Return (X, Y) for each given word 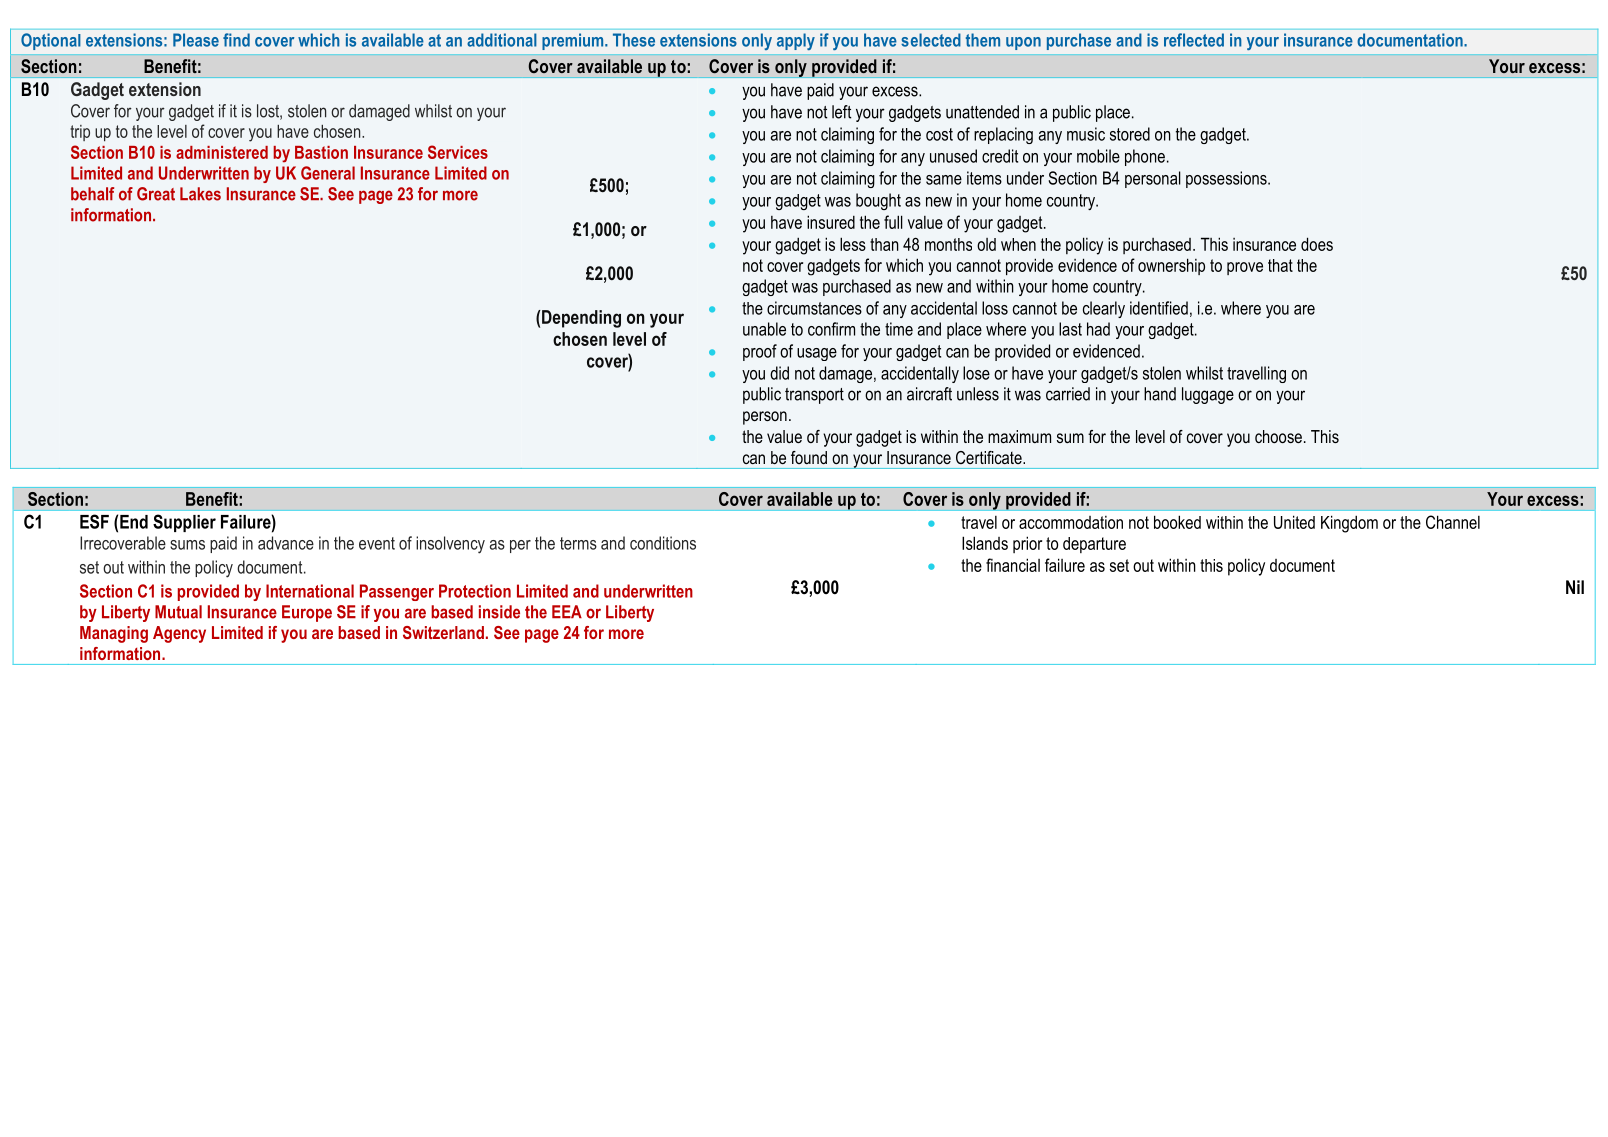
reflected (1194, 40)
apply (796, 41)
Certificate (990, 457)
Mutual (178, 612)
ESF (94, 521)
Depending (580, 319)
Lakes (200, 194)
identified (1159, 308)
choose (1278, 436)
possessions (1227, 179)
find (236, 40)
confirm (831, 329)
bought (878, 201)
